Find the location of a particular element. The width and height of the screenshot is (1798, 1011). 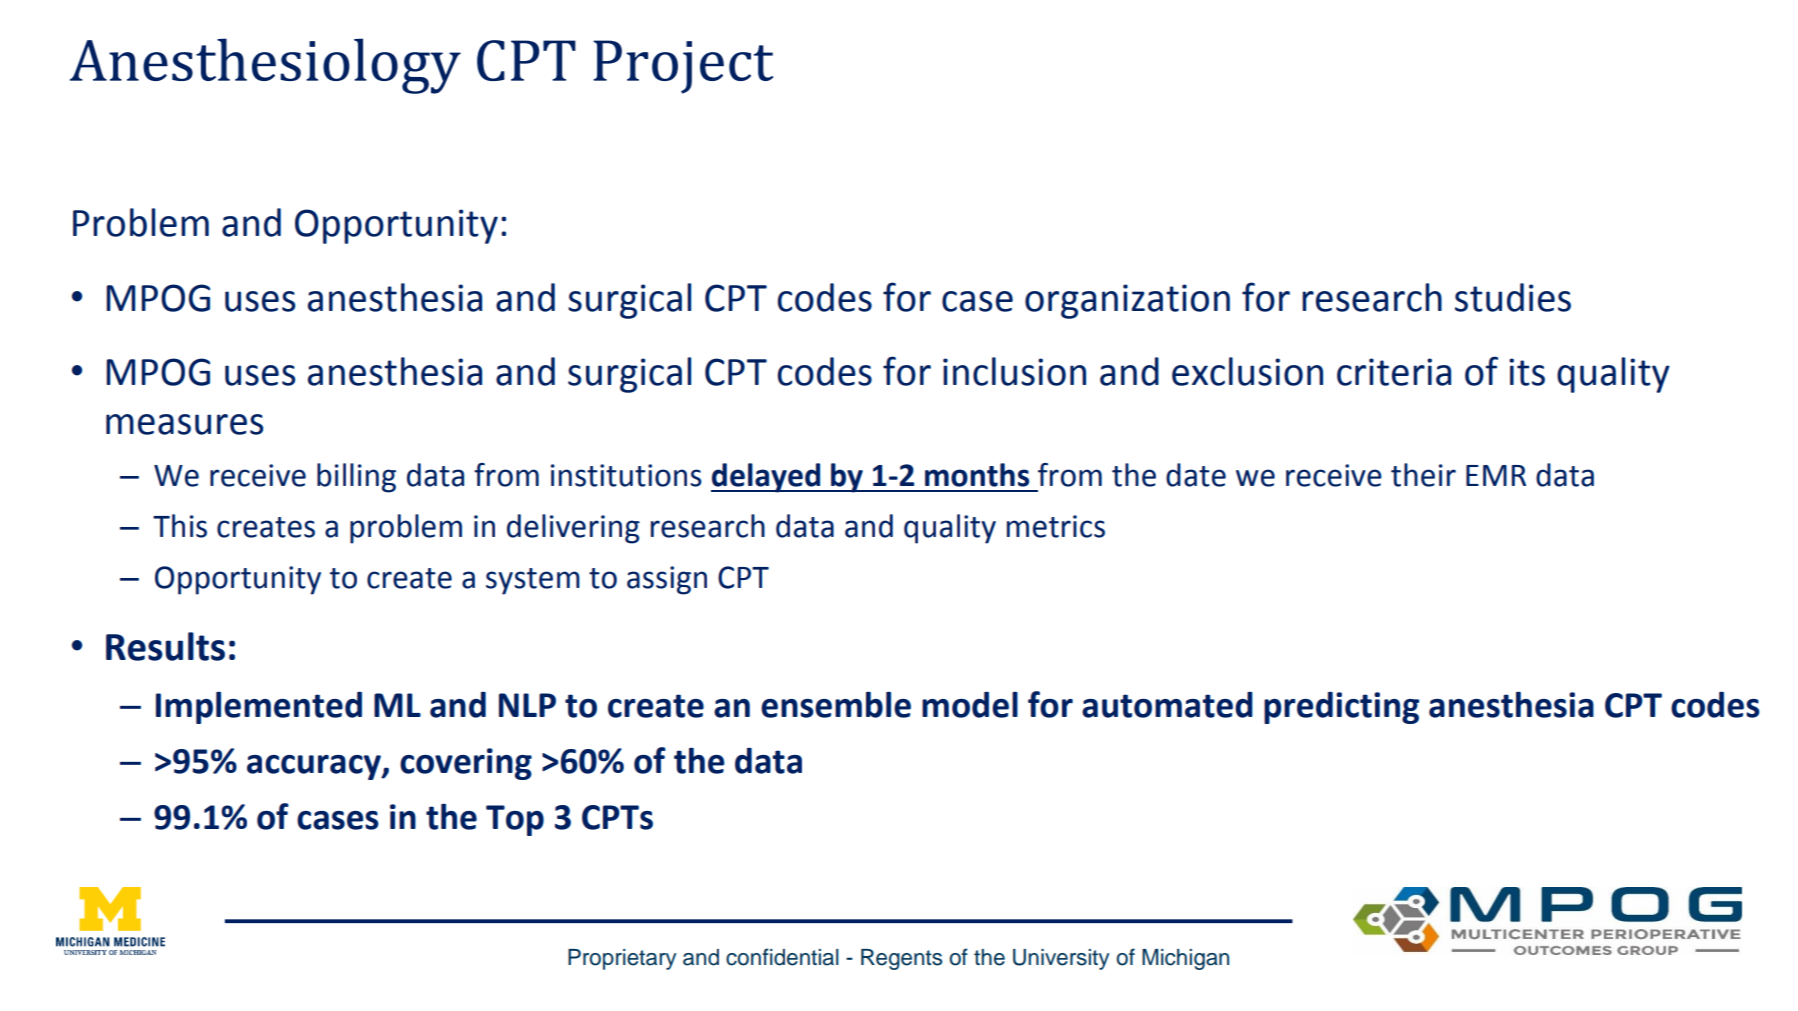

ensemble is located at coordinates (836, 705).
